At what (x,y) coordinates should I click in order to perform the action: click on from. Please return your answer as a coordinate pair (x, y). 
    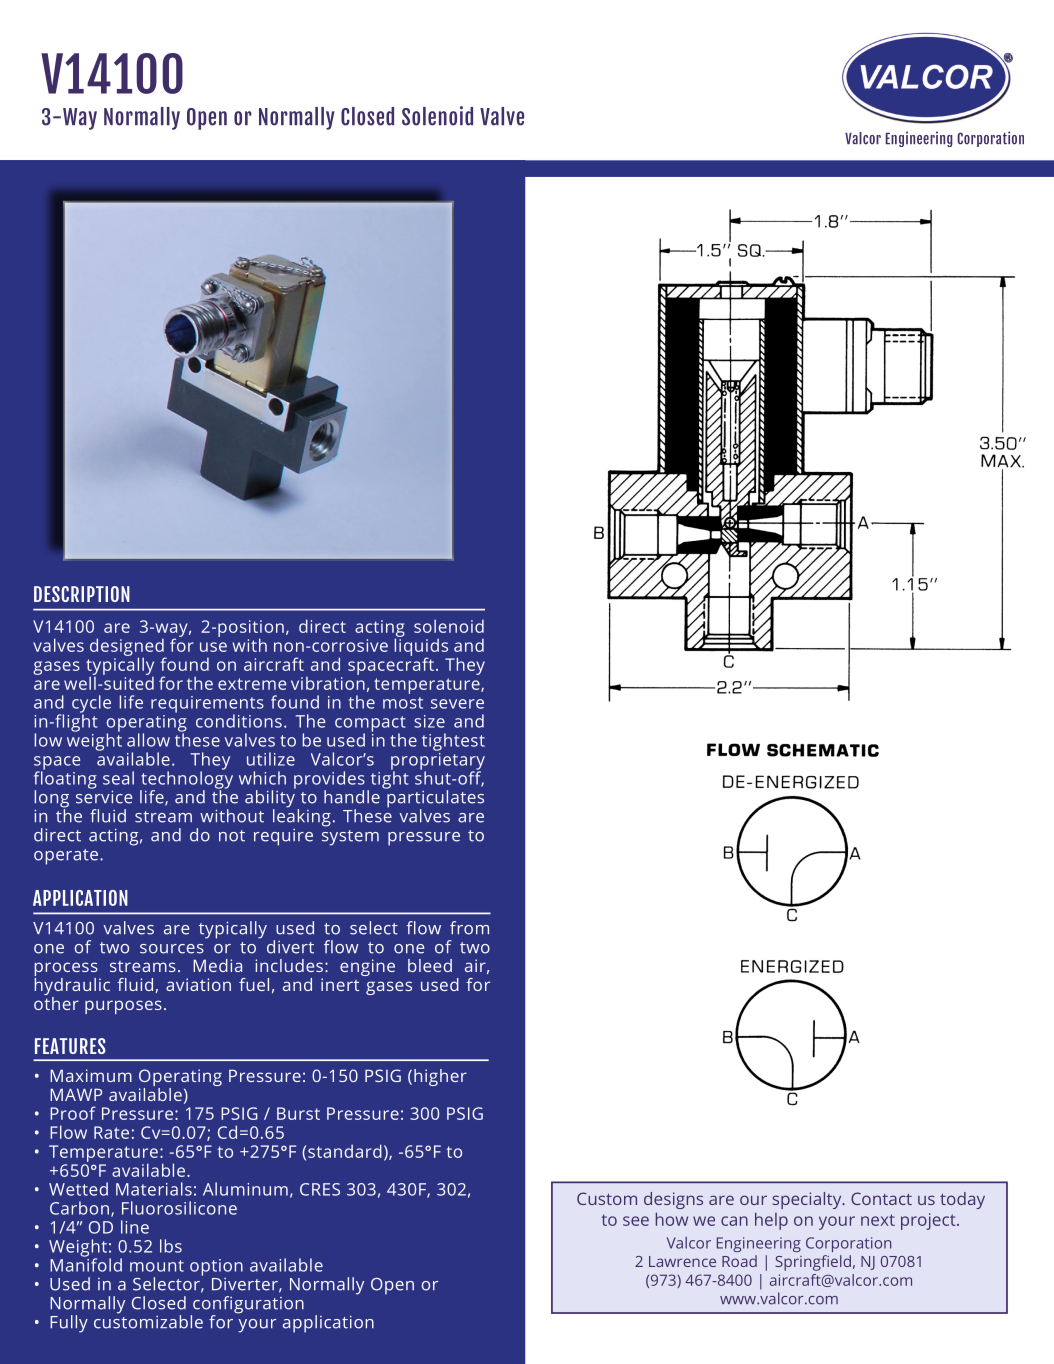
    Looking at the image, I should click on (469, 928).
